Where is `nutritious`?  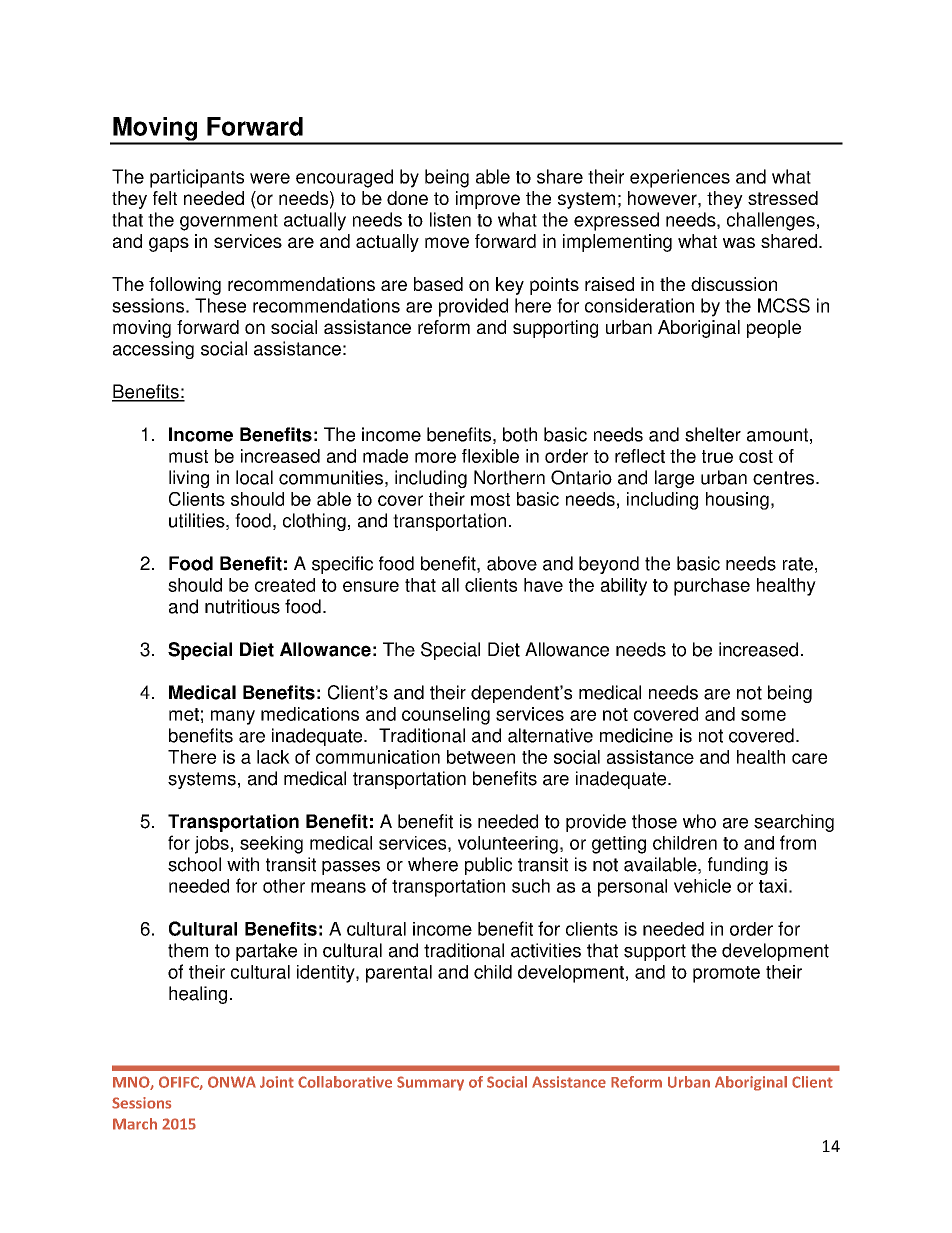
nutritious is located at coordinates (242, 606).
